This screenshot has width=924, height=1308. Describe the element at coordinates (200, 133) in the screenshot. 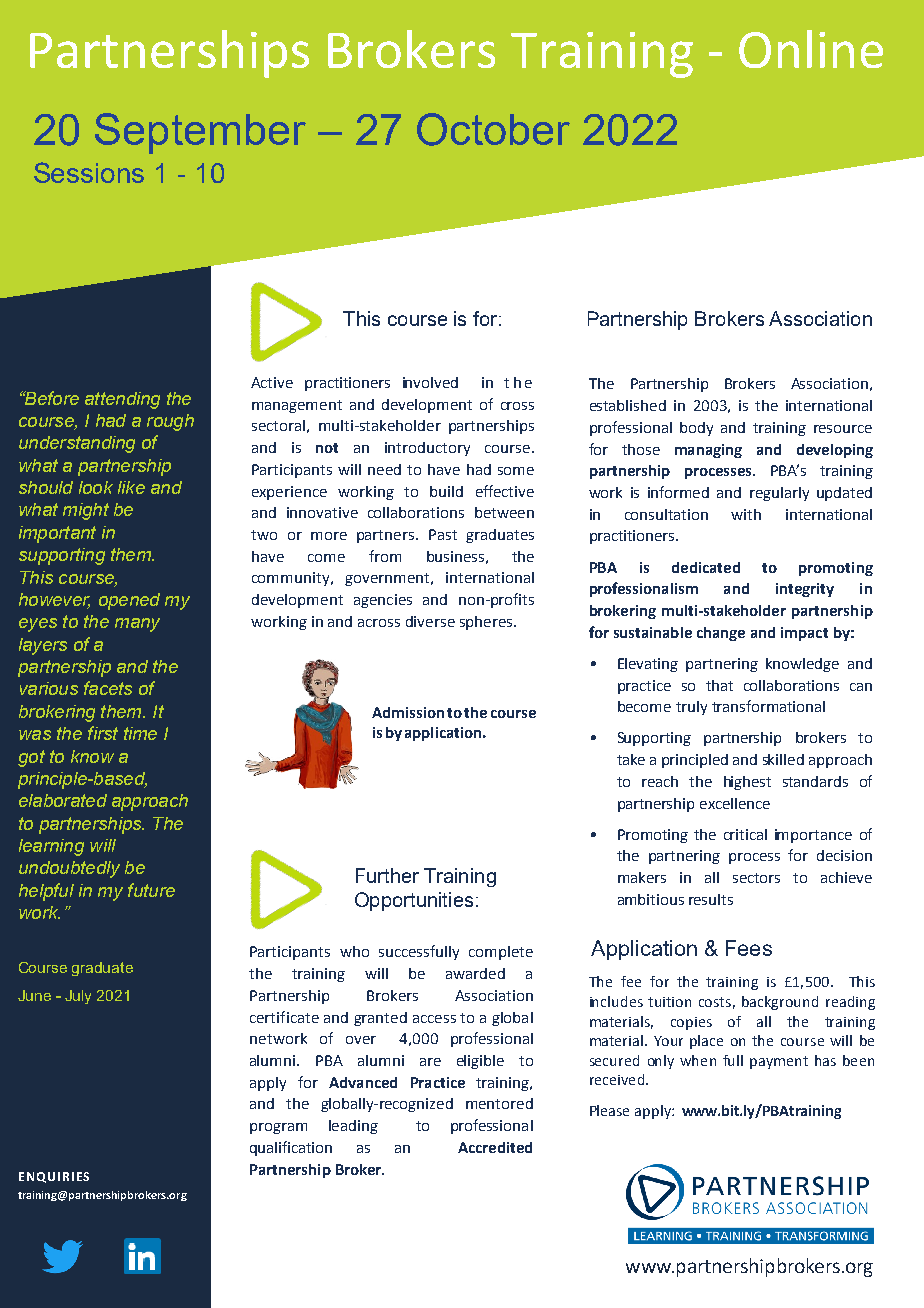

I see `September` at that location.
